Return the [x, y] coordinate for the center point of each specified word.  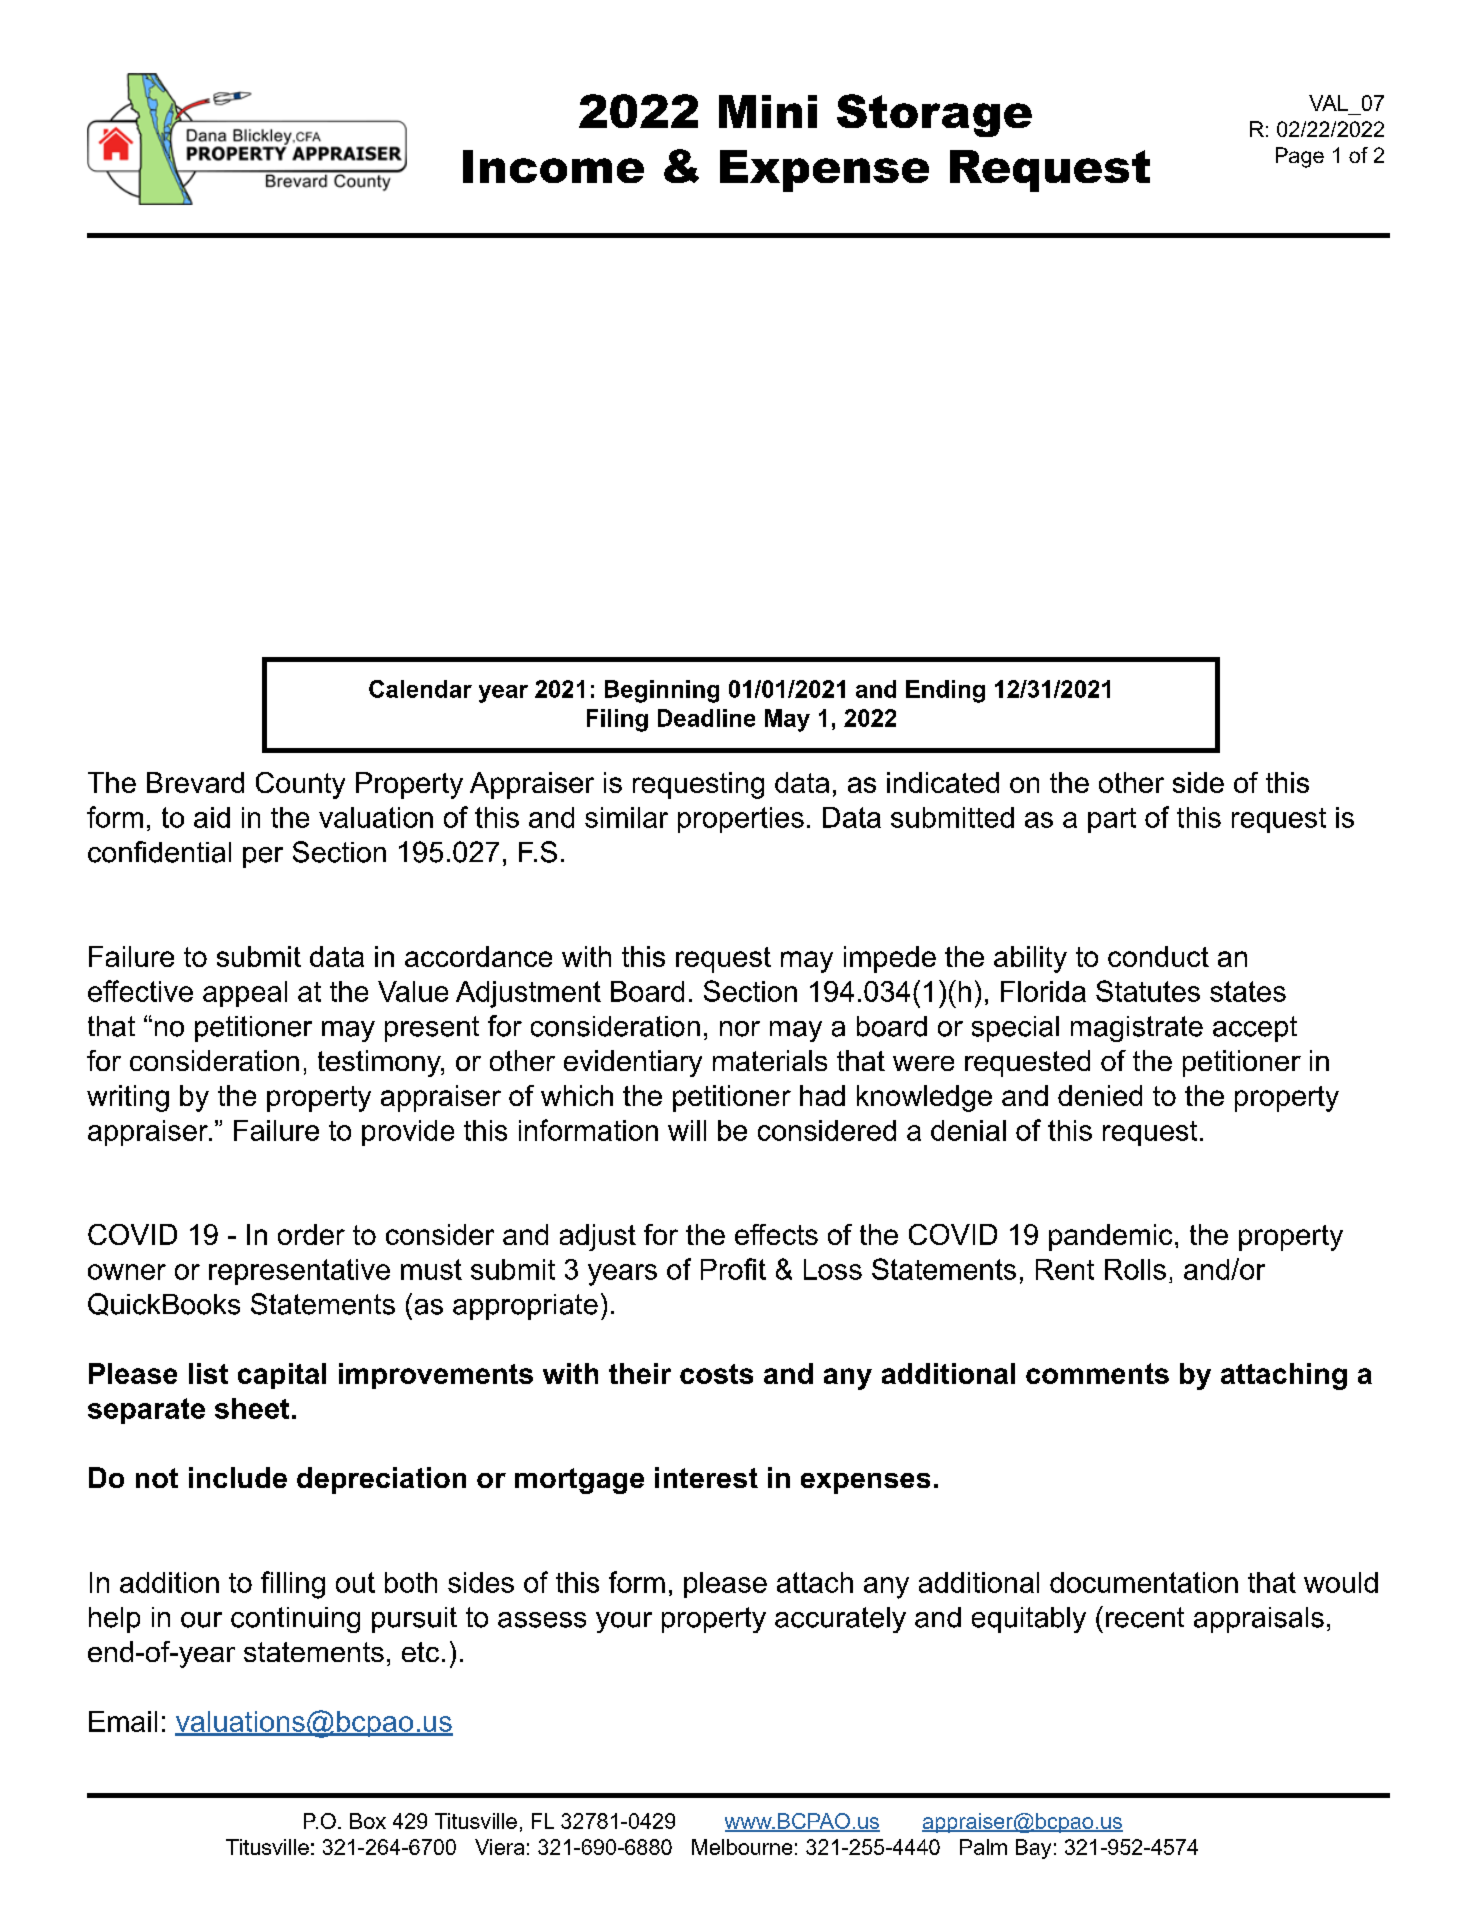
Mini [768, 111]
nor [740, 1029]
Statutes [1148, 991]
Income [553, 166]
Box [368, 1821]
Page [1300, 157]
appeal [245, 994]
